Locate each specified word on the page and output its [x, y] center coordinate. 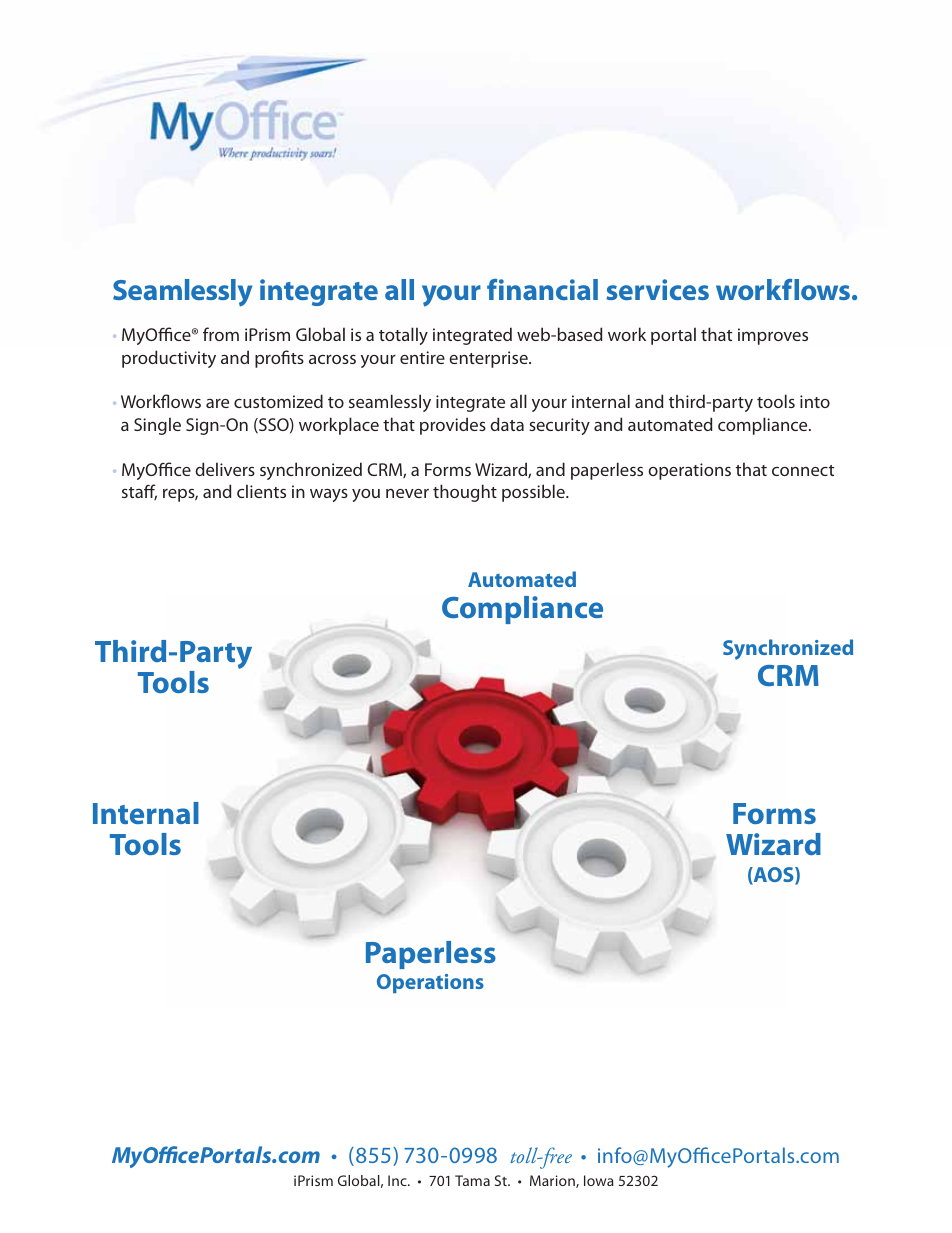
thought [465, 493]
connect [803, 470]
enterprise [489, 359]
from [221, 334]
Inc [398, 1180]
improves [773, 336]
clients [261, 491]
